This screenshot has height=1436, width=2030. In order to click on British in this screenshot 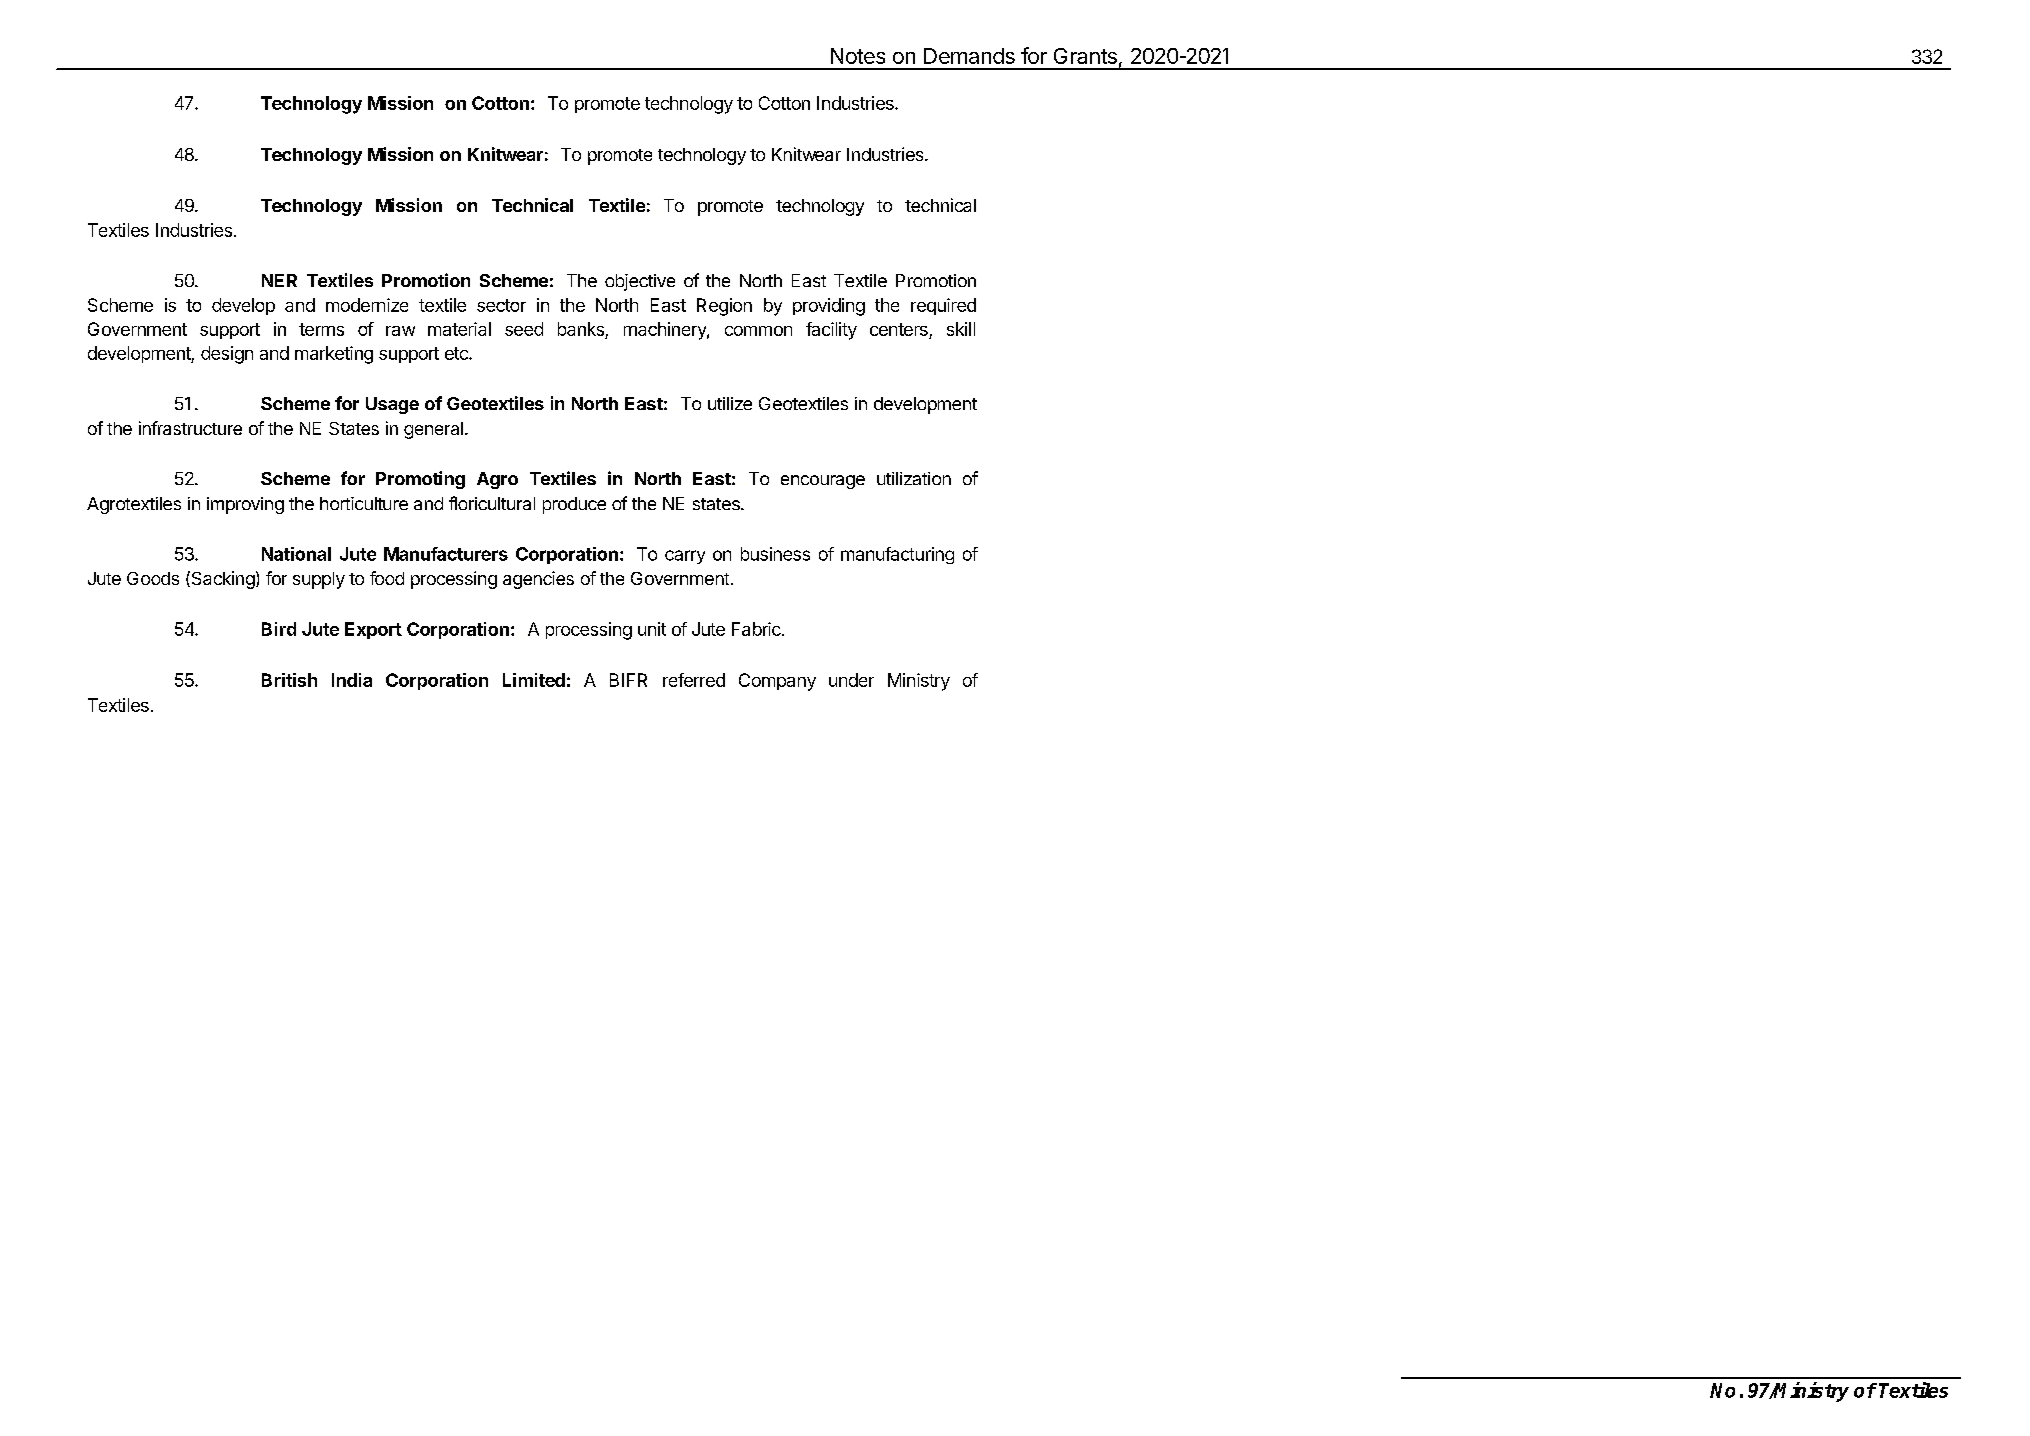, I will do `click(289, 680)`.
